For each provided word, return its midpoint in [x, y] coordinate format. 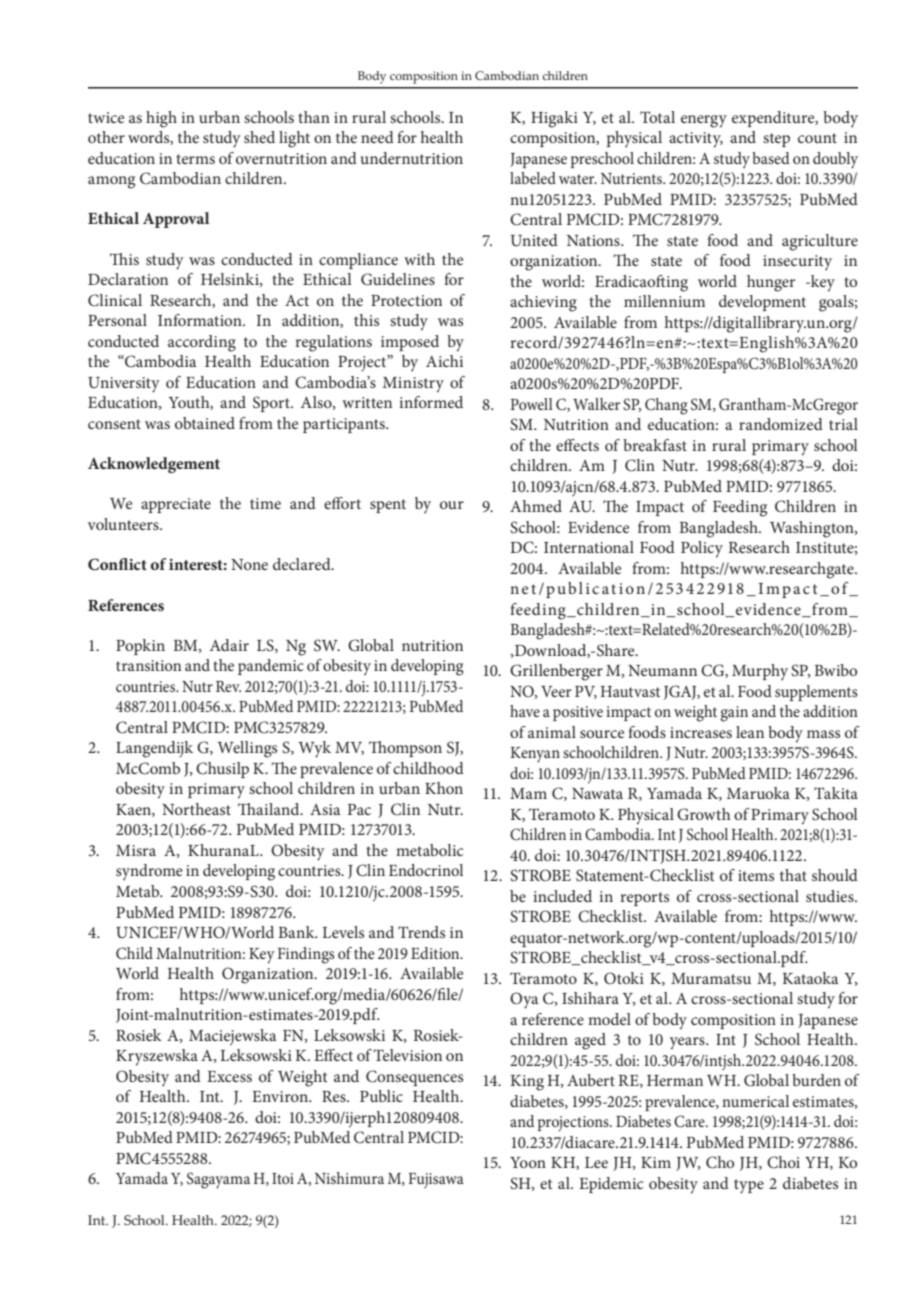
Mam [528, 793]
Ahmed [536, 506]
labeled [533, 178]
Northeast [196, 809]
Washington [813, 529]
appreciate [176, 505]
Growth [704, 814]
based [771, 158]
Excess [229, 1076]
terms [195, 159]
